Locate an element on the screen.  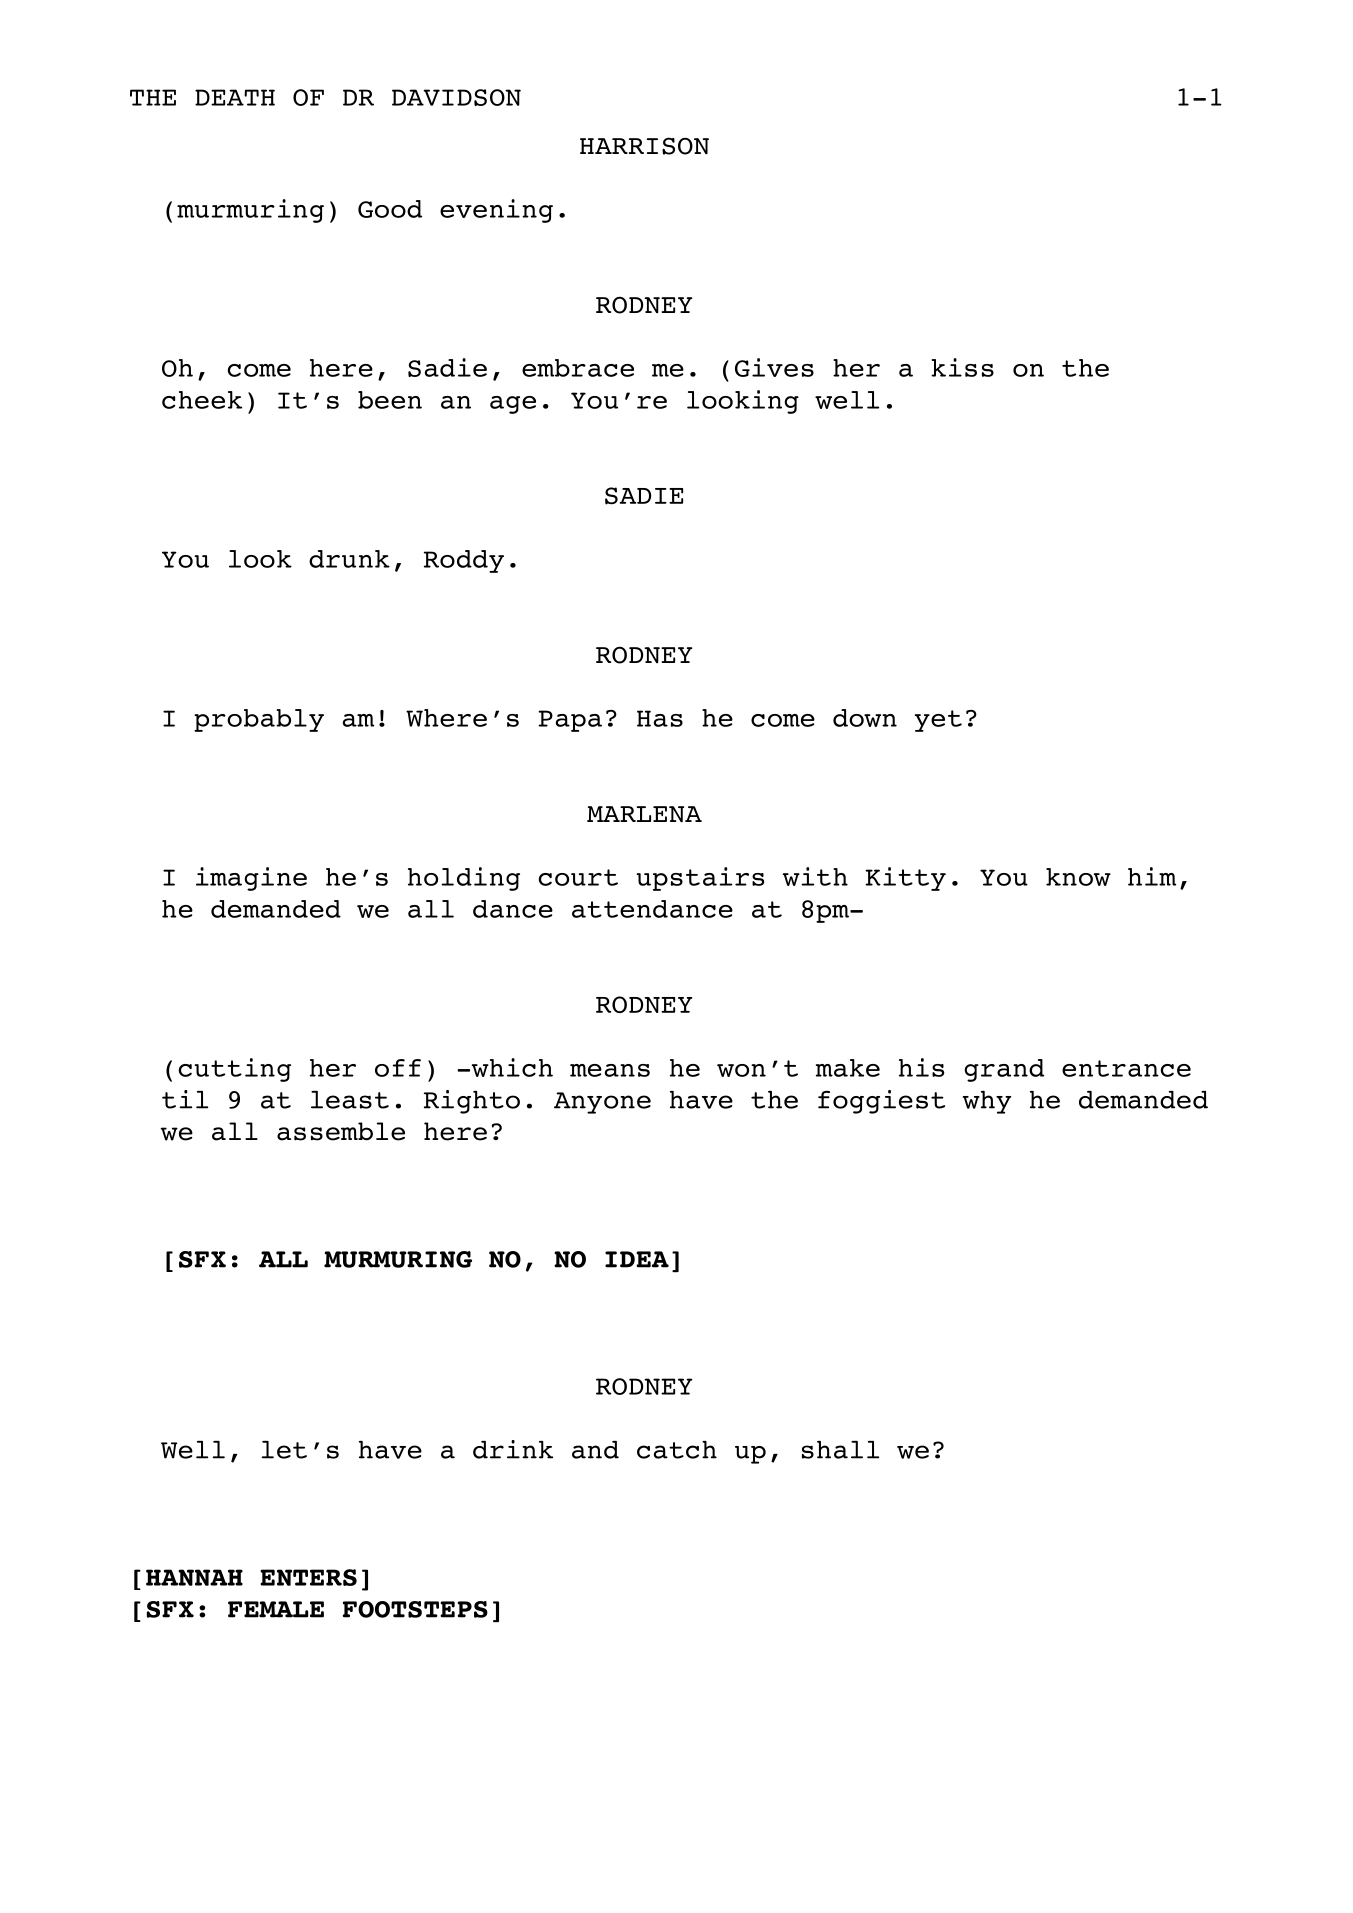
embrace is located at coordinates (578, 368).
